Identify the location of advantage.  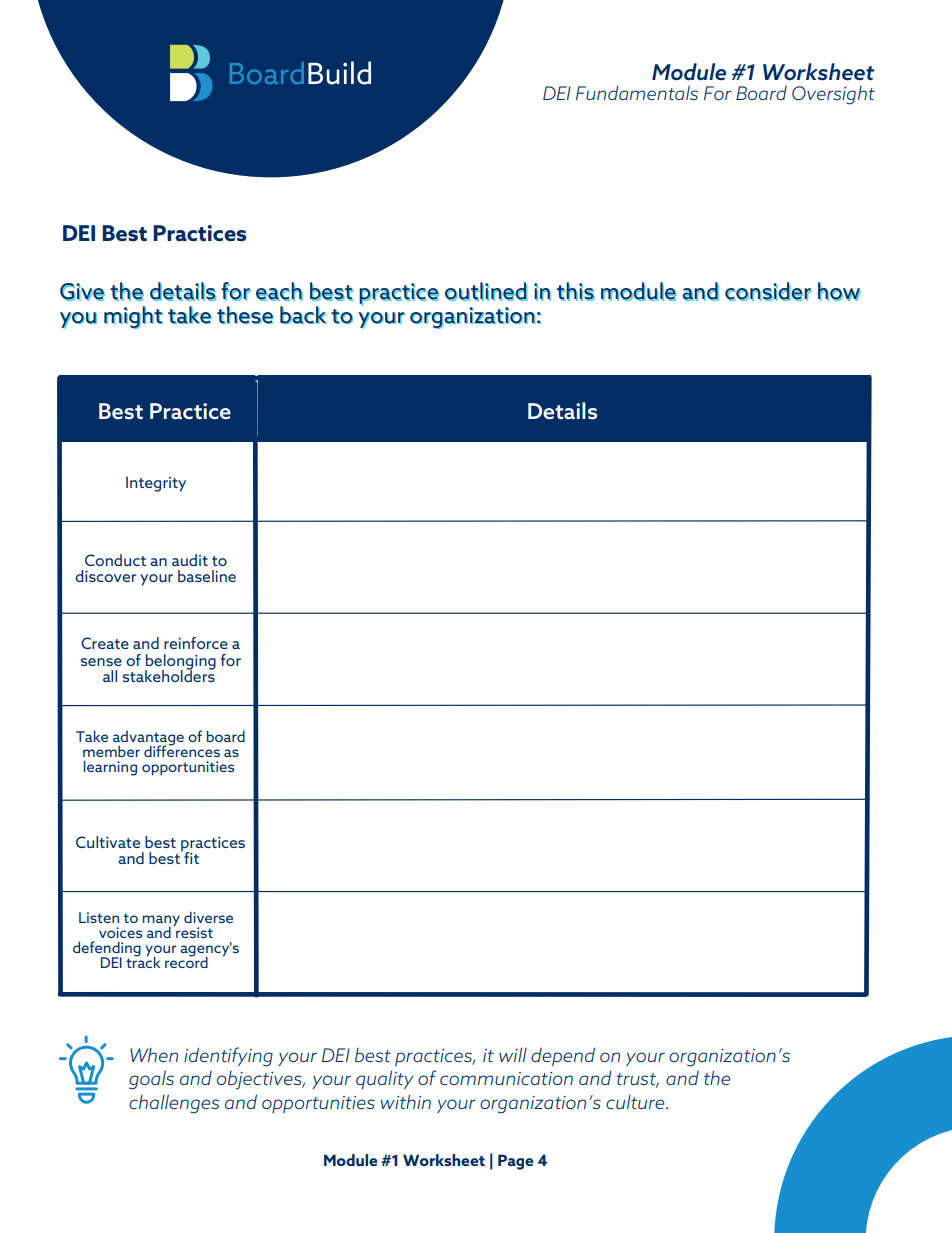
(148, 739).
